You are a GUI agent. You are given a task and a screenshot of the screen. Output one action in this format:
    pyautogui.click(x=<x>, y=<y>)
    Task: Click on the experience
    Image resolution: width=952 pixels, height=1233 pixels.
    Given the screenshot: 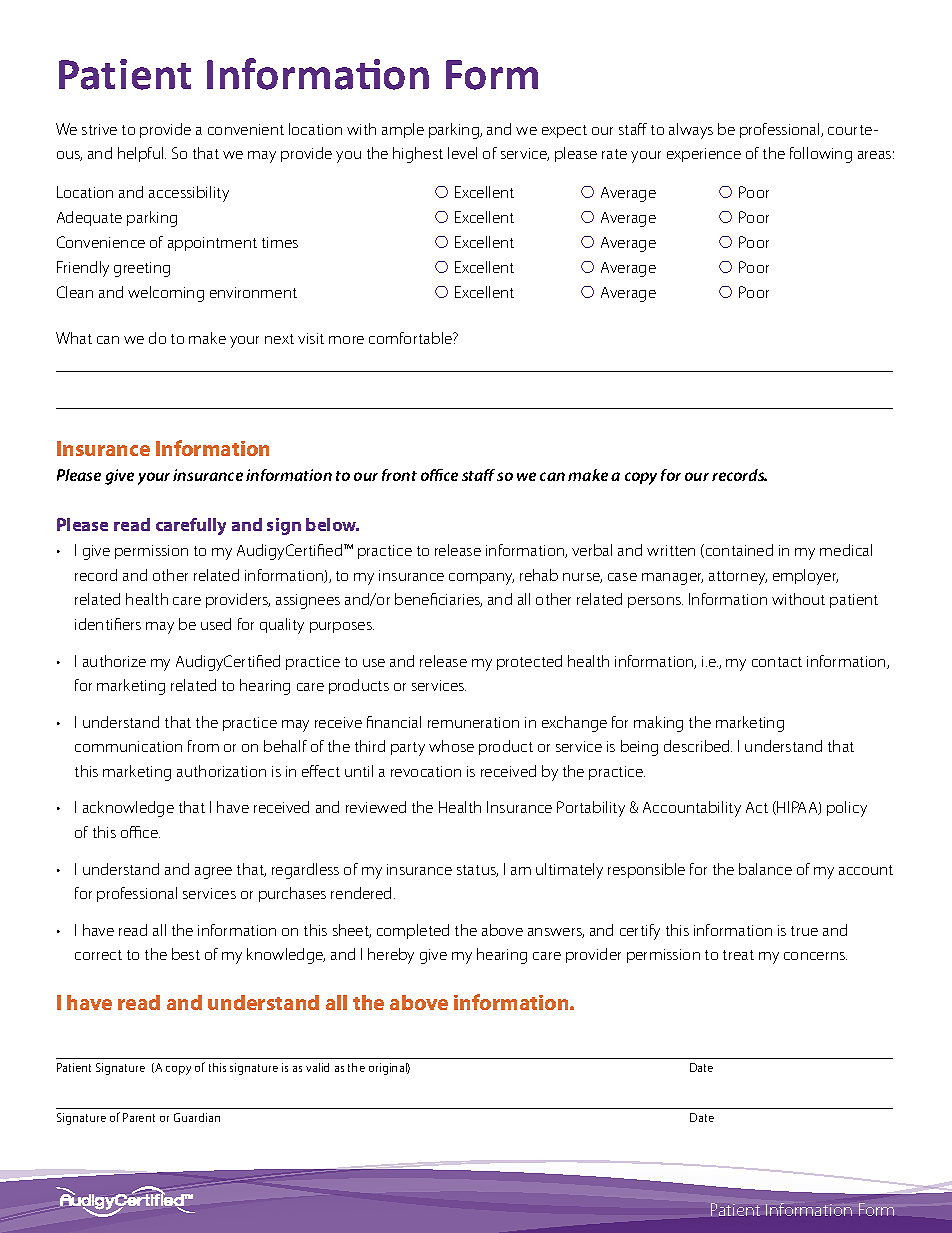 What is the action you would take?
    pyautogui.click(x=704, y=155)
